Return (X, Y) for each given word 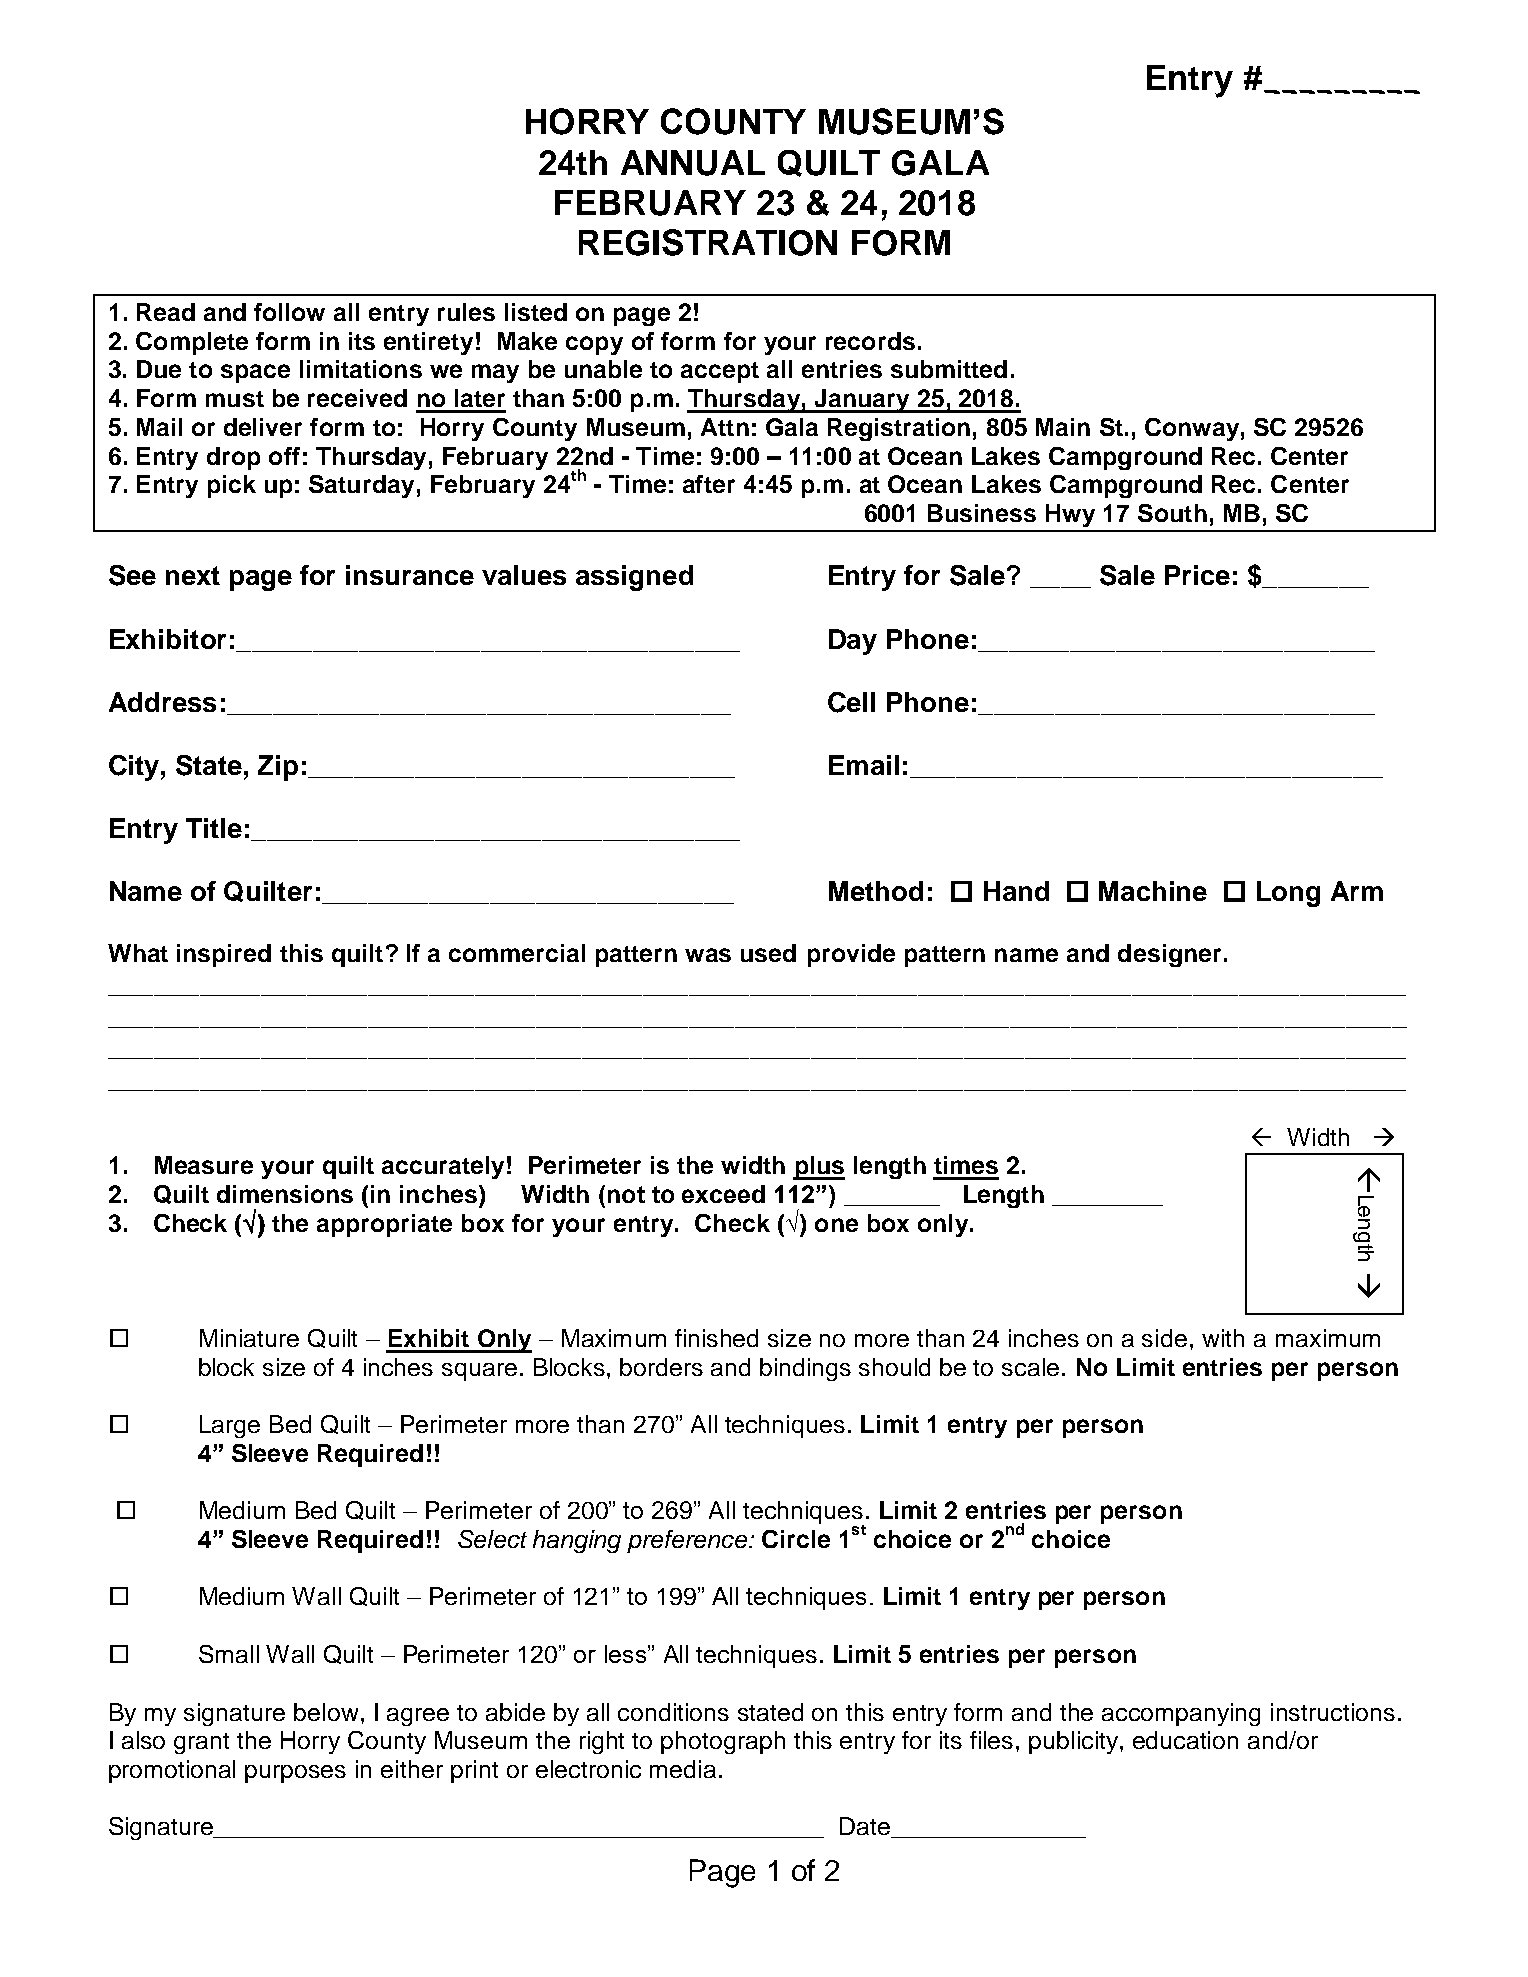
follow (289, 312)
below (326, 1712)
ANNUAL (693, 163)
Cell (851, 702)
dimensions (285, 1194)
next (193, 575)
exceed (723, 1194)
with (1223, 1338)
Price (1197, 575)
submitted (949, 369)
